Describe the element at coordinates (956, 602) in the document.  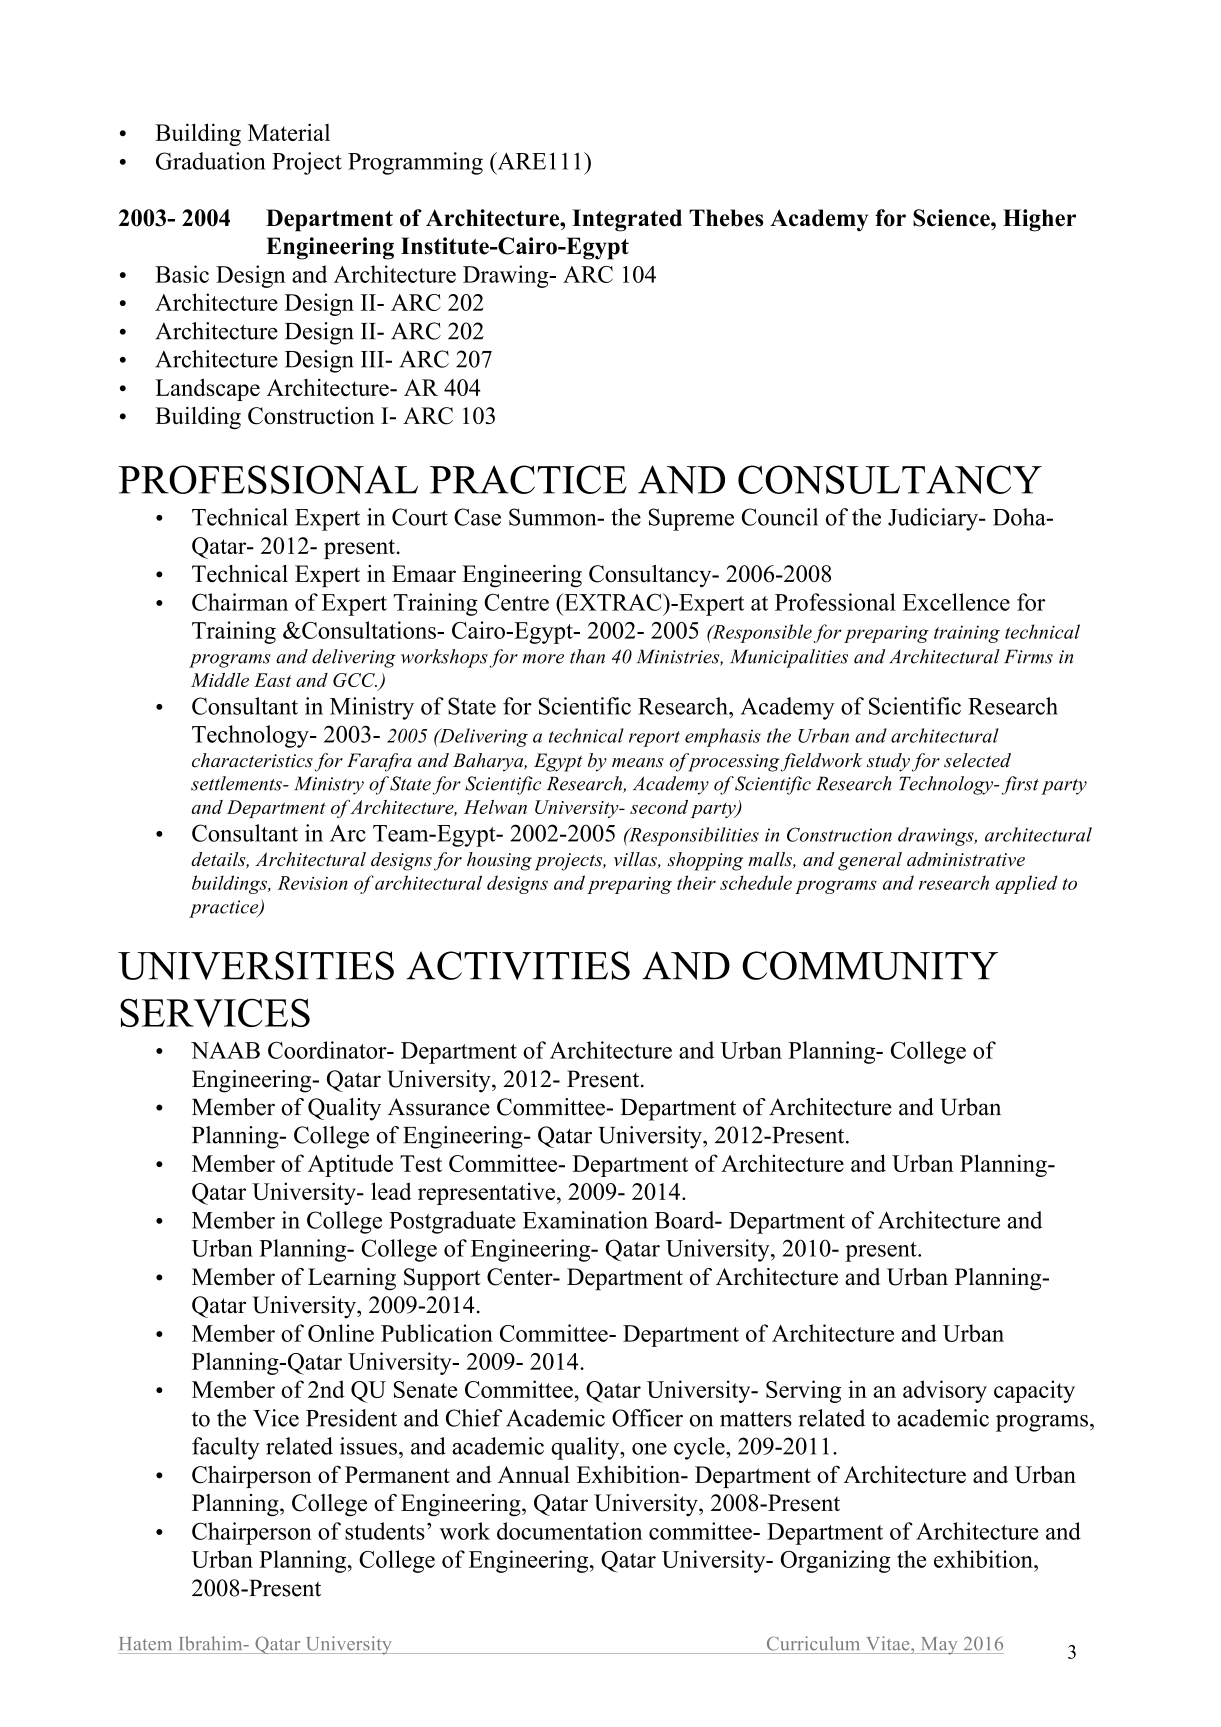
I see `Excellence` at that location.
